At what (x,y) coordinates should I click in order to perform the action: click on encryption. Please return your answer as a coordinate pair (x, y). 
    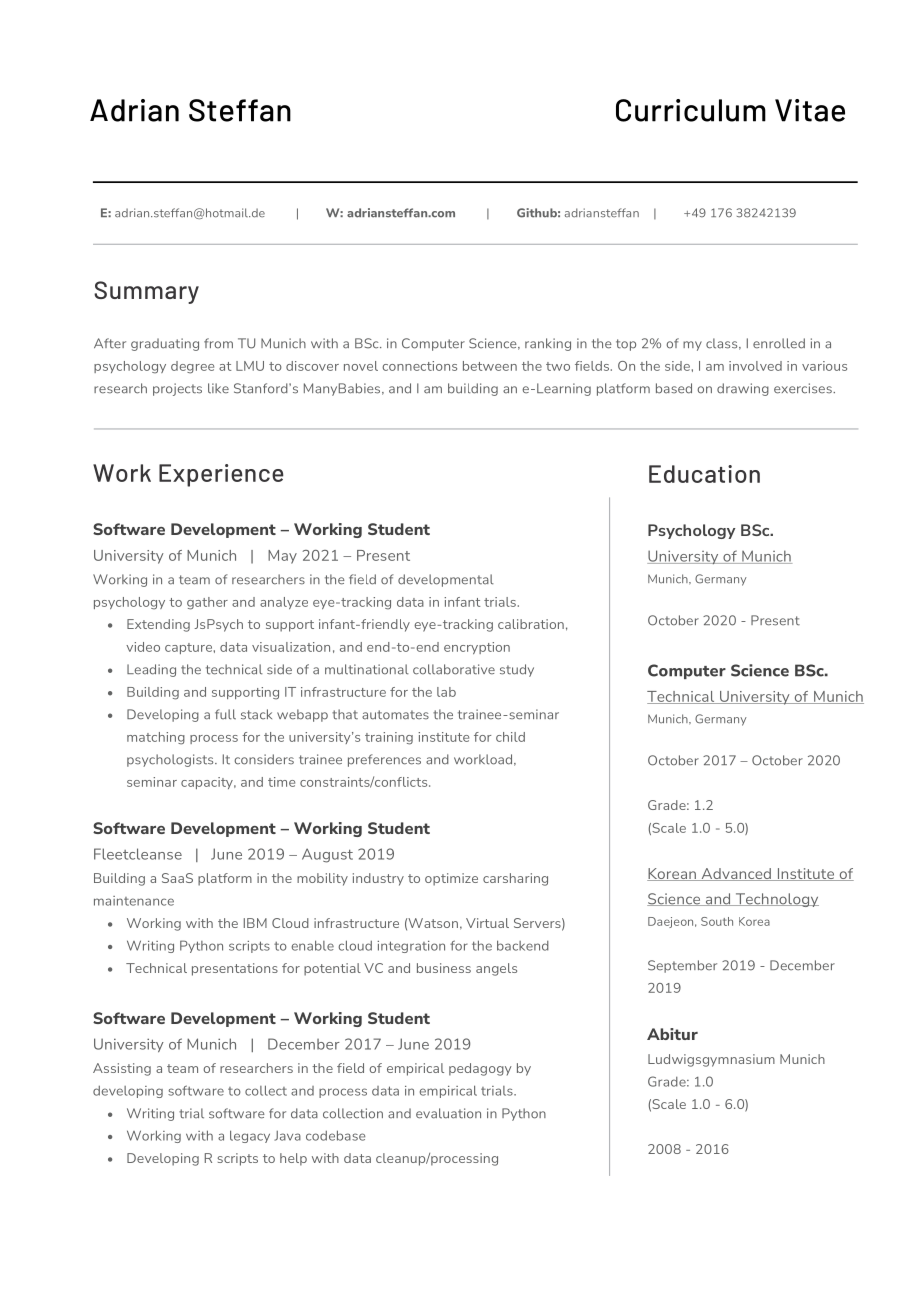
    Looking at the image, I should click on (477, 648).
